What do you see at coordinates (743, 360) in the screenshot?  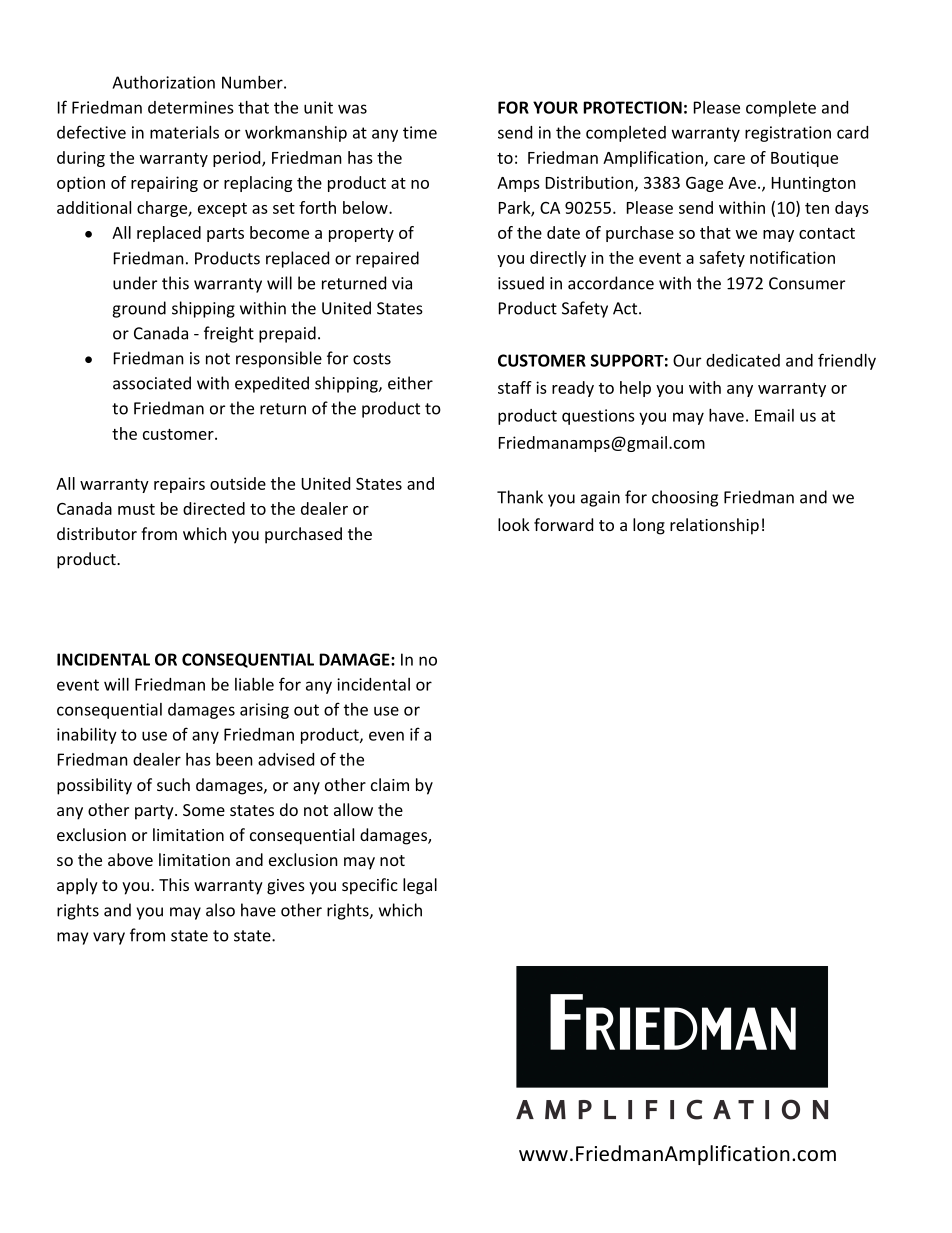 I see `dedicated` at bounding box center [743, 360].
